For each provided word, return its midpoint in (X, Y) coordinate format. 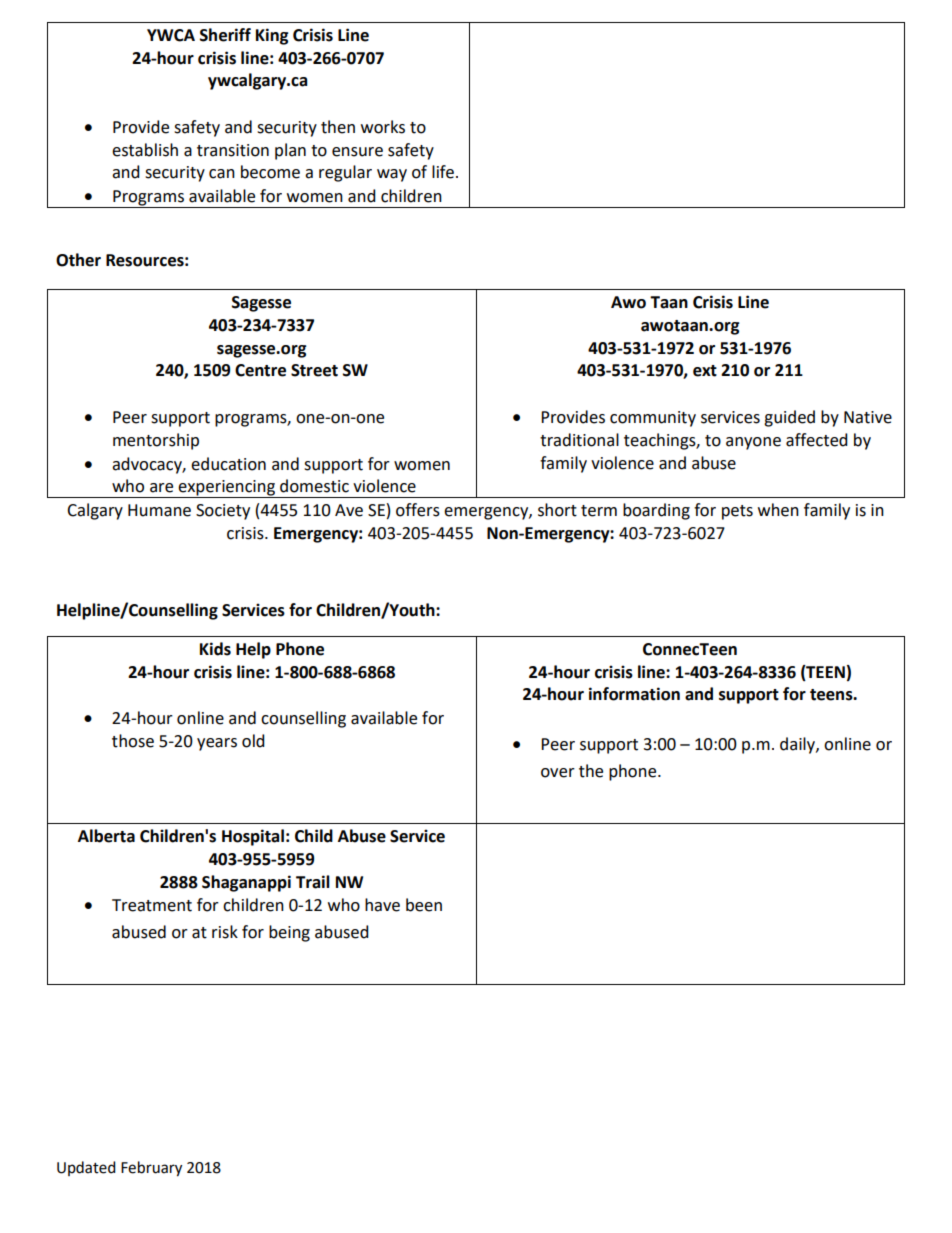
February (151, 1169)
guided (789, 418)
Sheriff (225, 35)
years (217, 744)
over (558, 773)
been (424, 905)
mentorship (156, 441)
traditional (579, 440)
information (634, 694)
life (443, 172)
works (383, 127)
